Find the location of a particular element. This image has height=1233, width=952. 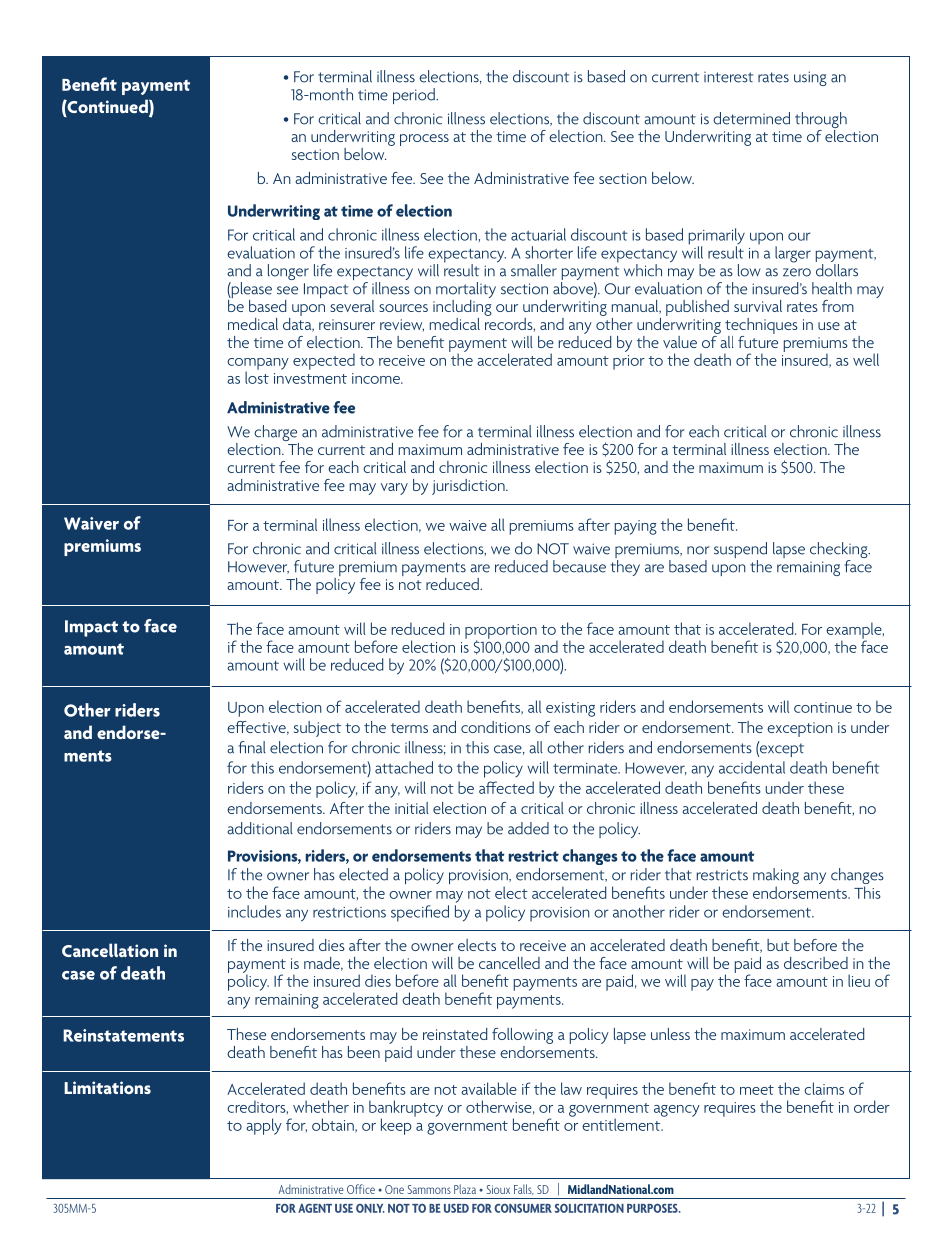

example is located at coordinates (855, 631).
